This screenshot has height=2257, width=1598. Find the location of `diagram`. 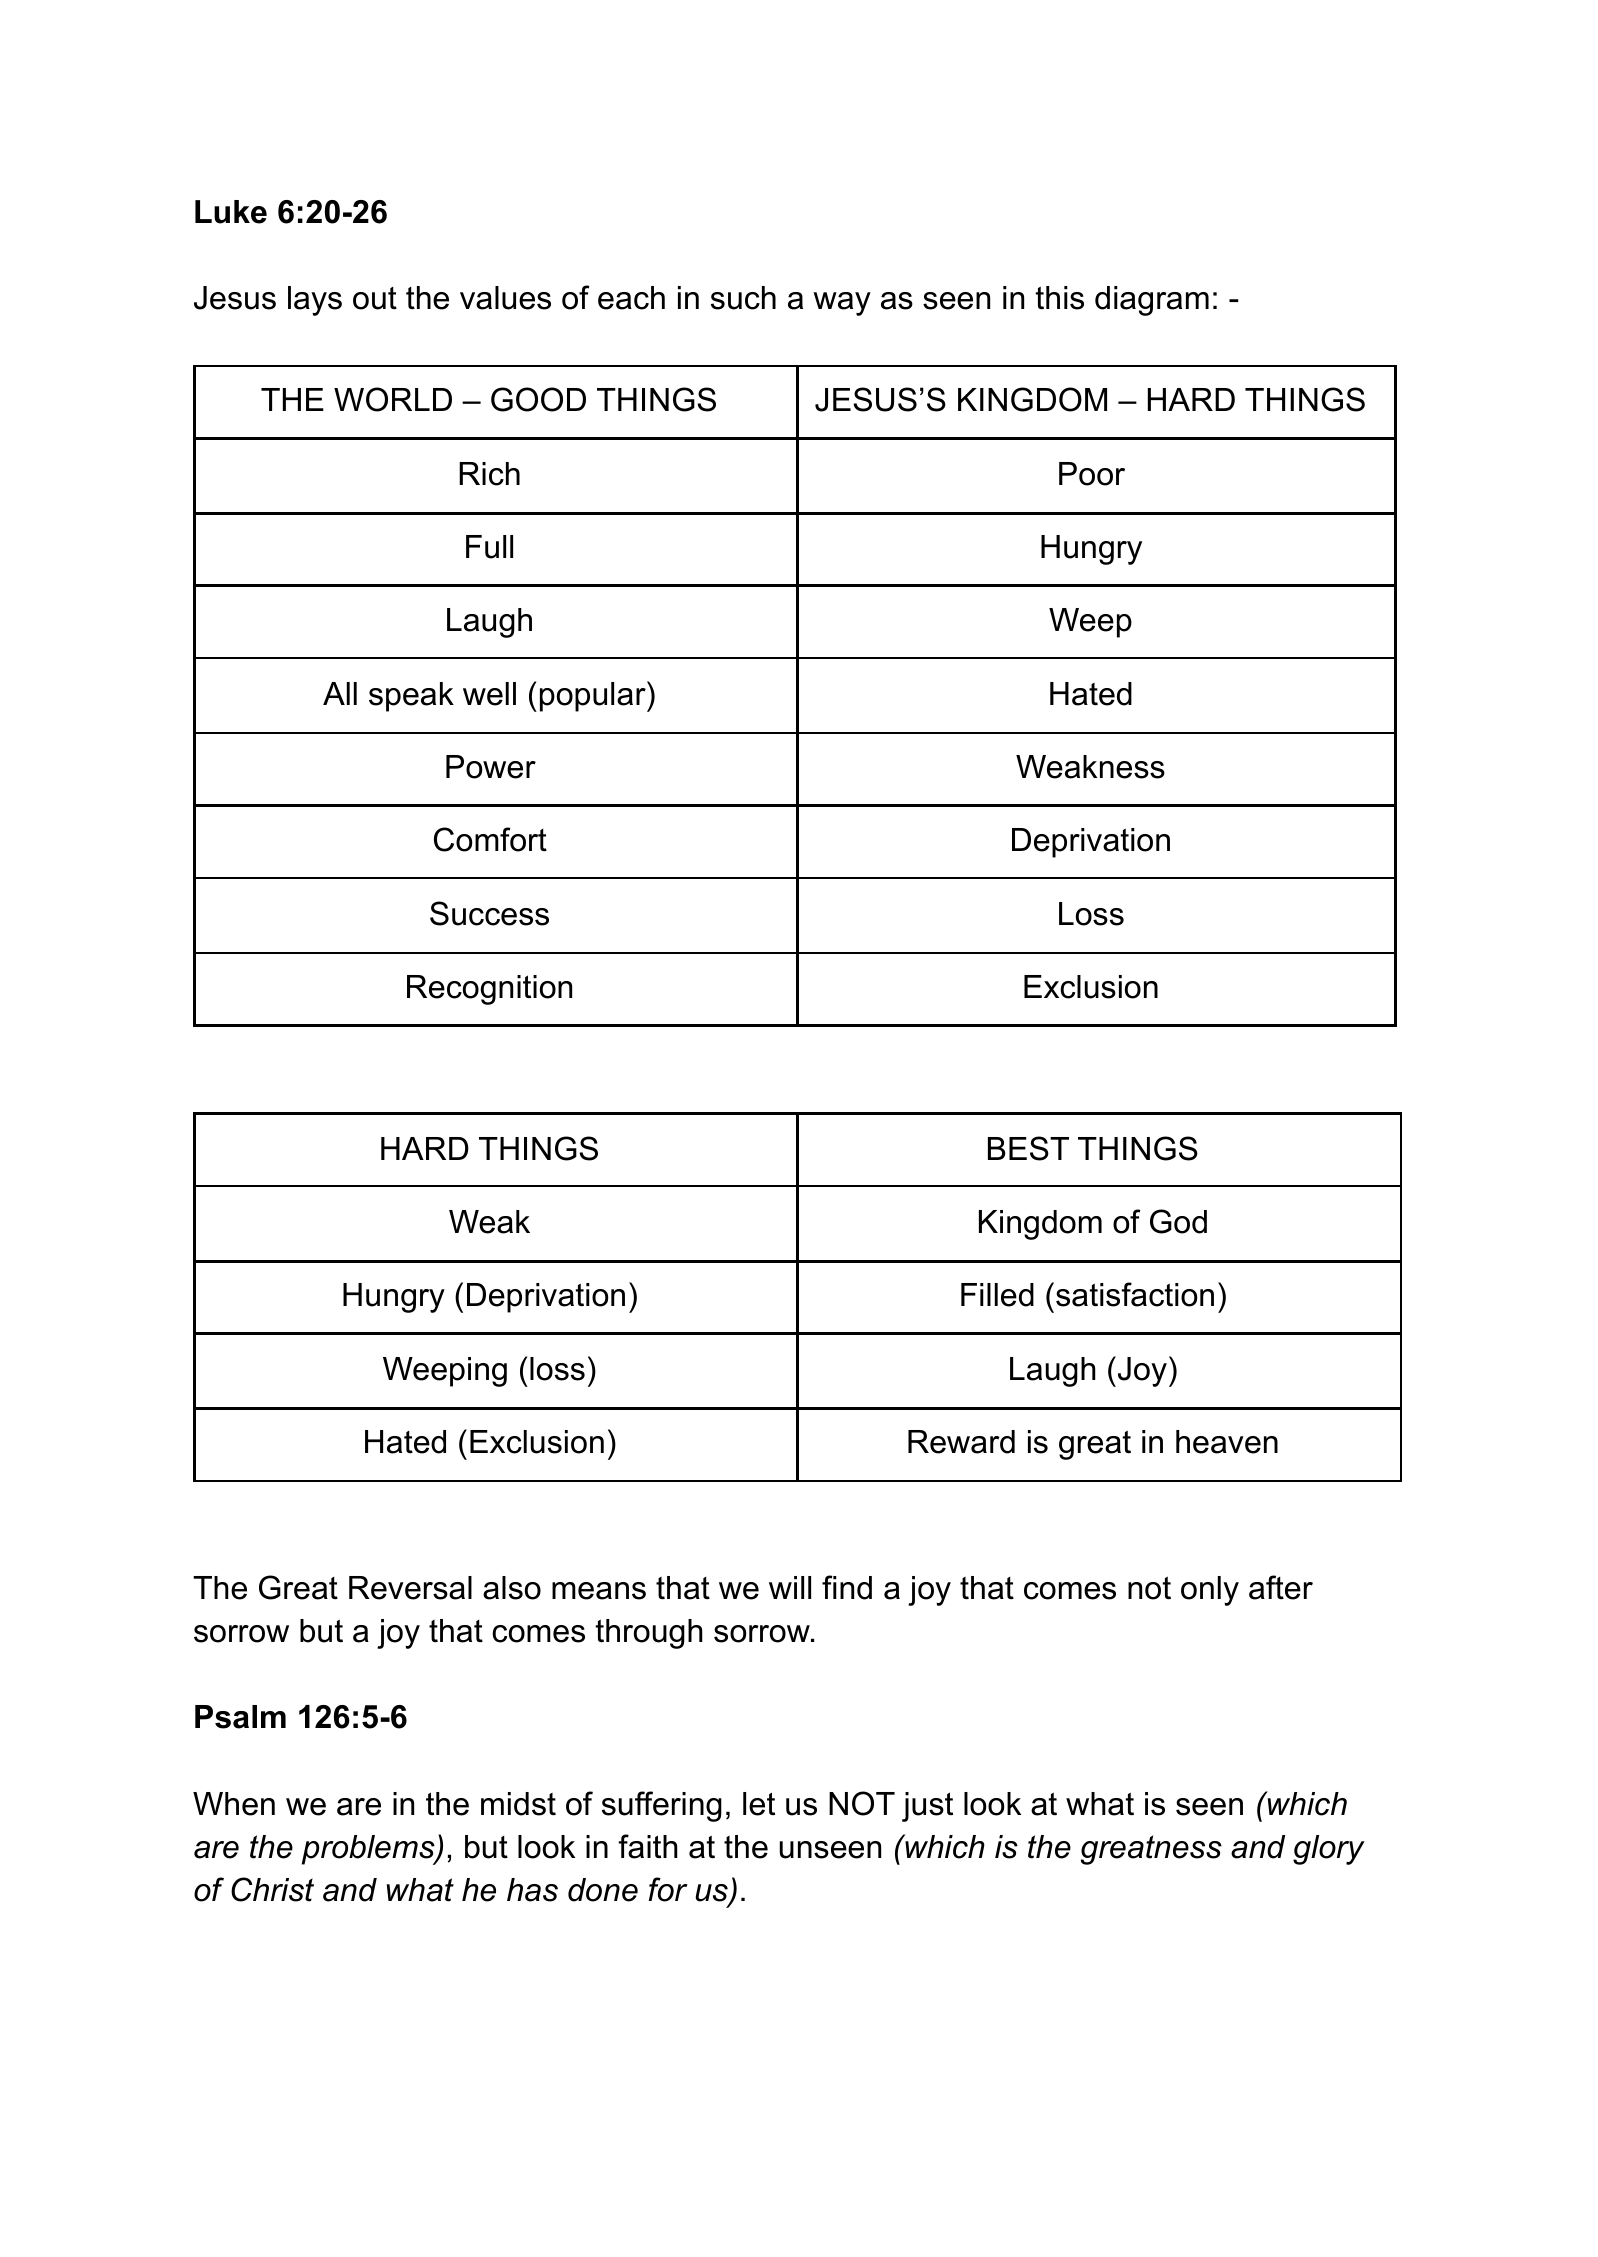

diagram is located at coordinates (1152, 301).
